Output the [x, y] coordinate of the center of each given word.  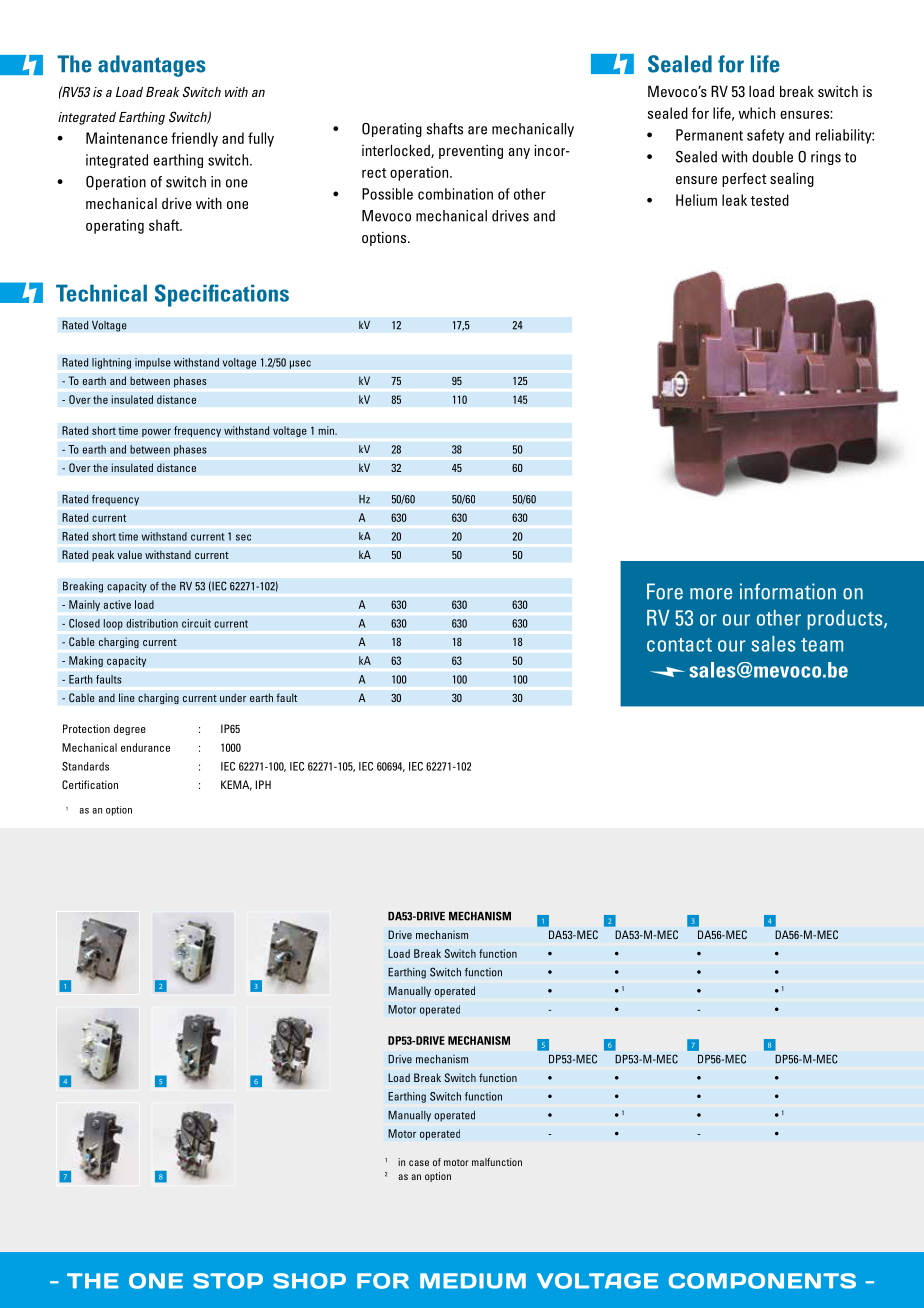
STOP [228, 1281]
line [127, 697]
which [756, 113]
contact [679, 645]
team [822, 645]
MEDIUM [473, 1281]
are [477, 130]
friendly [194, 139]
